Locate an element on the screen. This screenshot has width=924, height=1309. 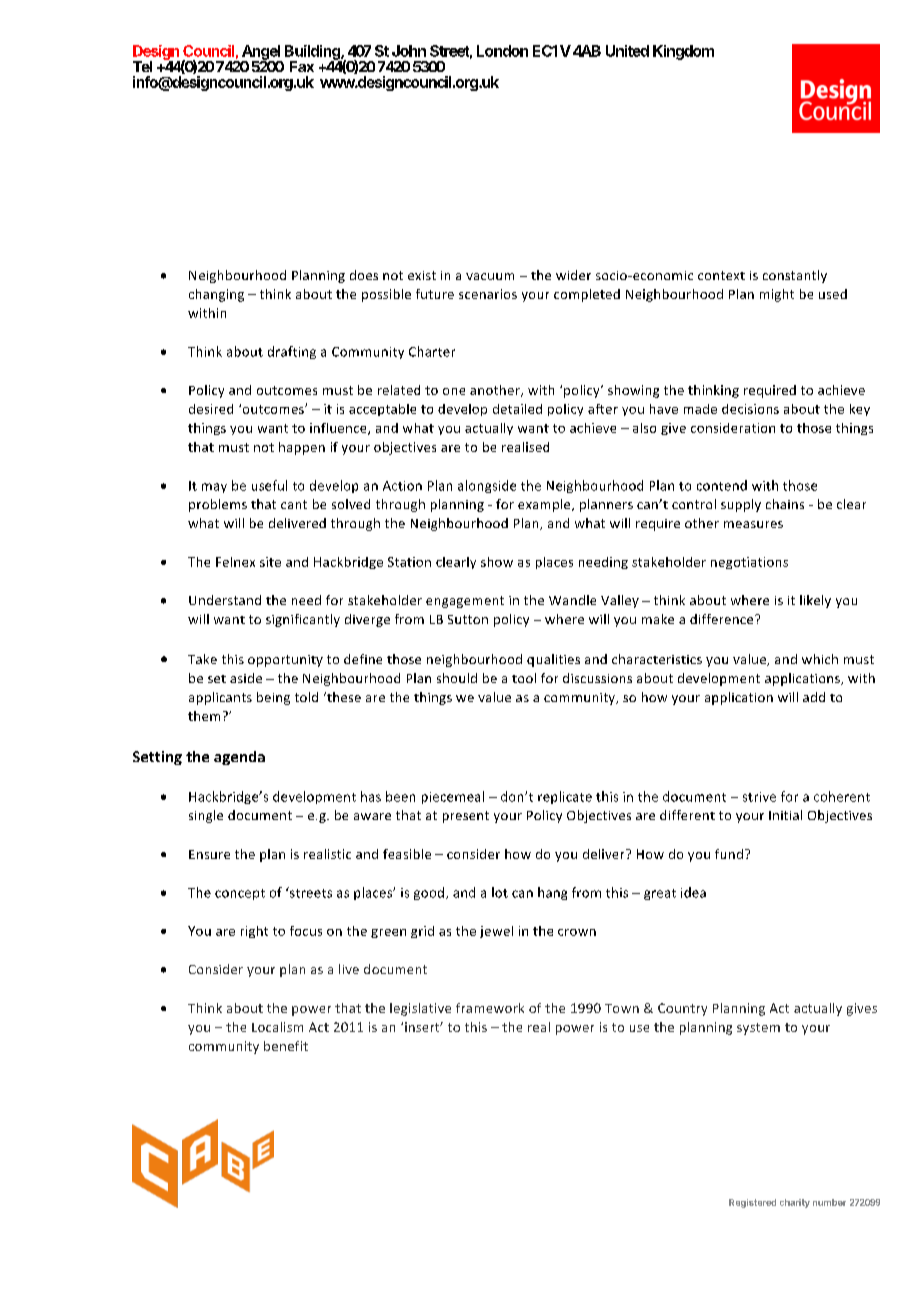
benefit is located at coordinates (286, 1046).
